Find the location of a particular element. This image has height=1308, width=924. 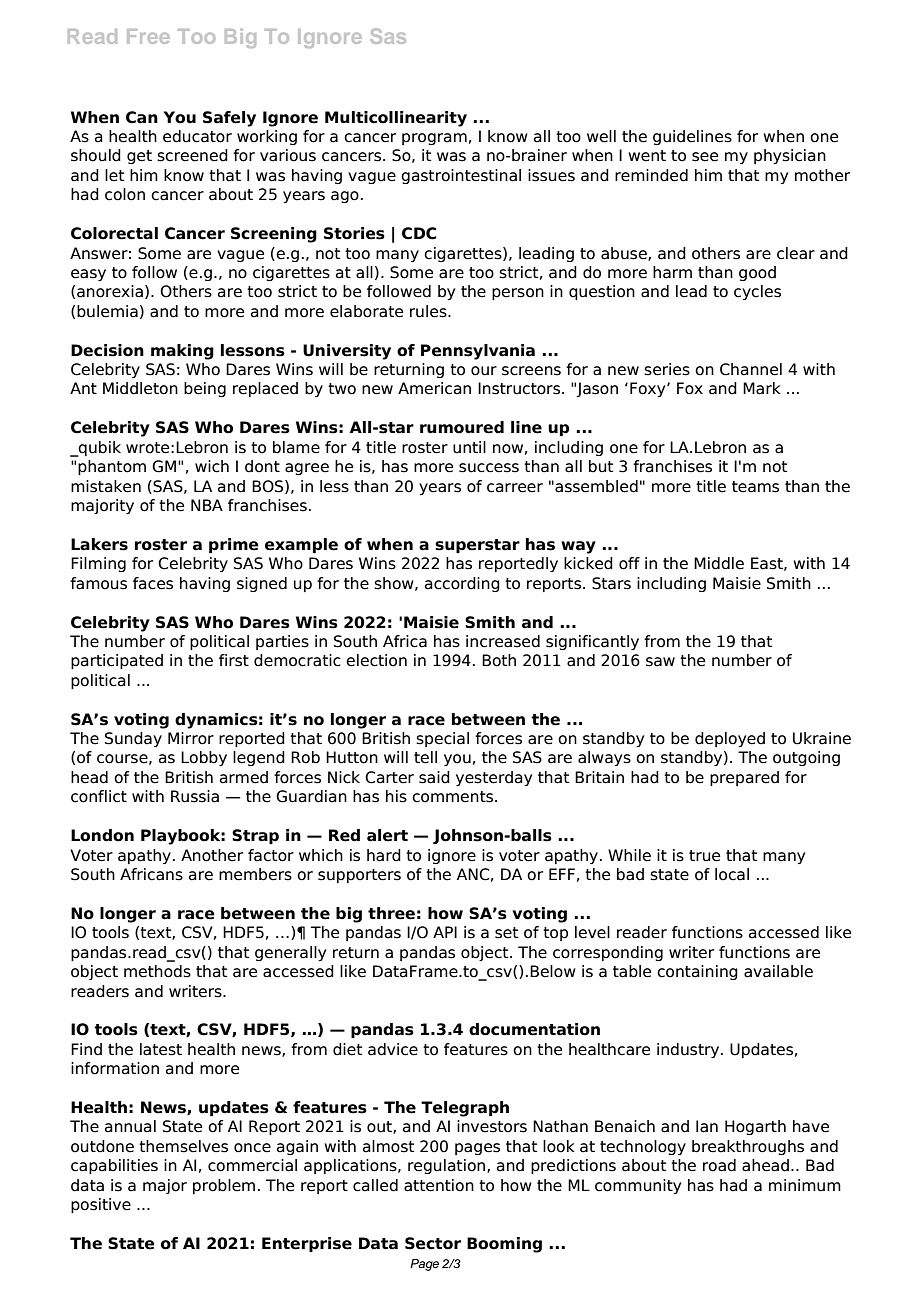

problem is located at coordinates (224, 1186).
